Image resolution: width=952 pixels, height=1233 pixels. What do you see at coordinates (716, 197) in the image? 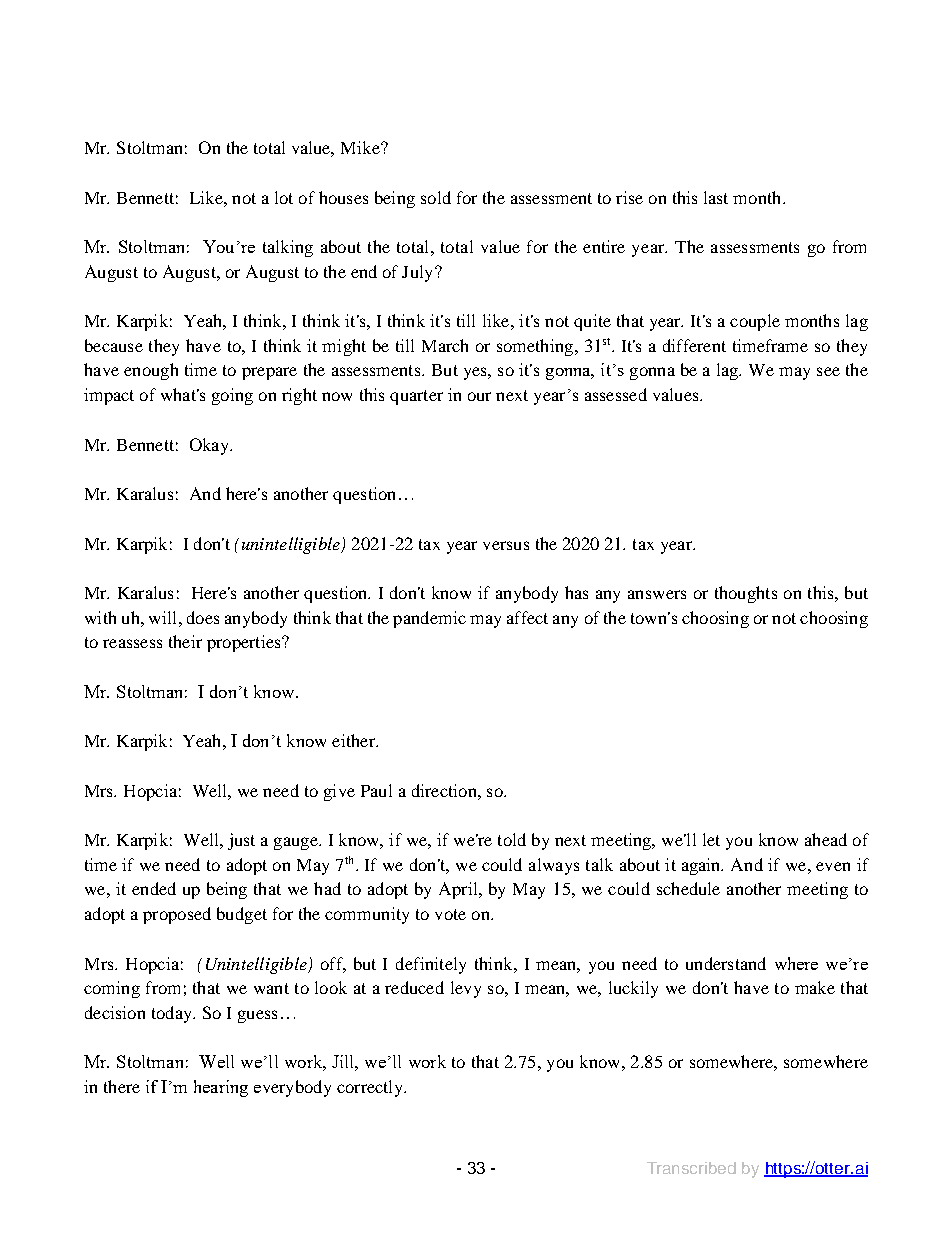
I see `last` at bounding box center [716, 197].
